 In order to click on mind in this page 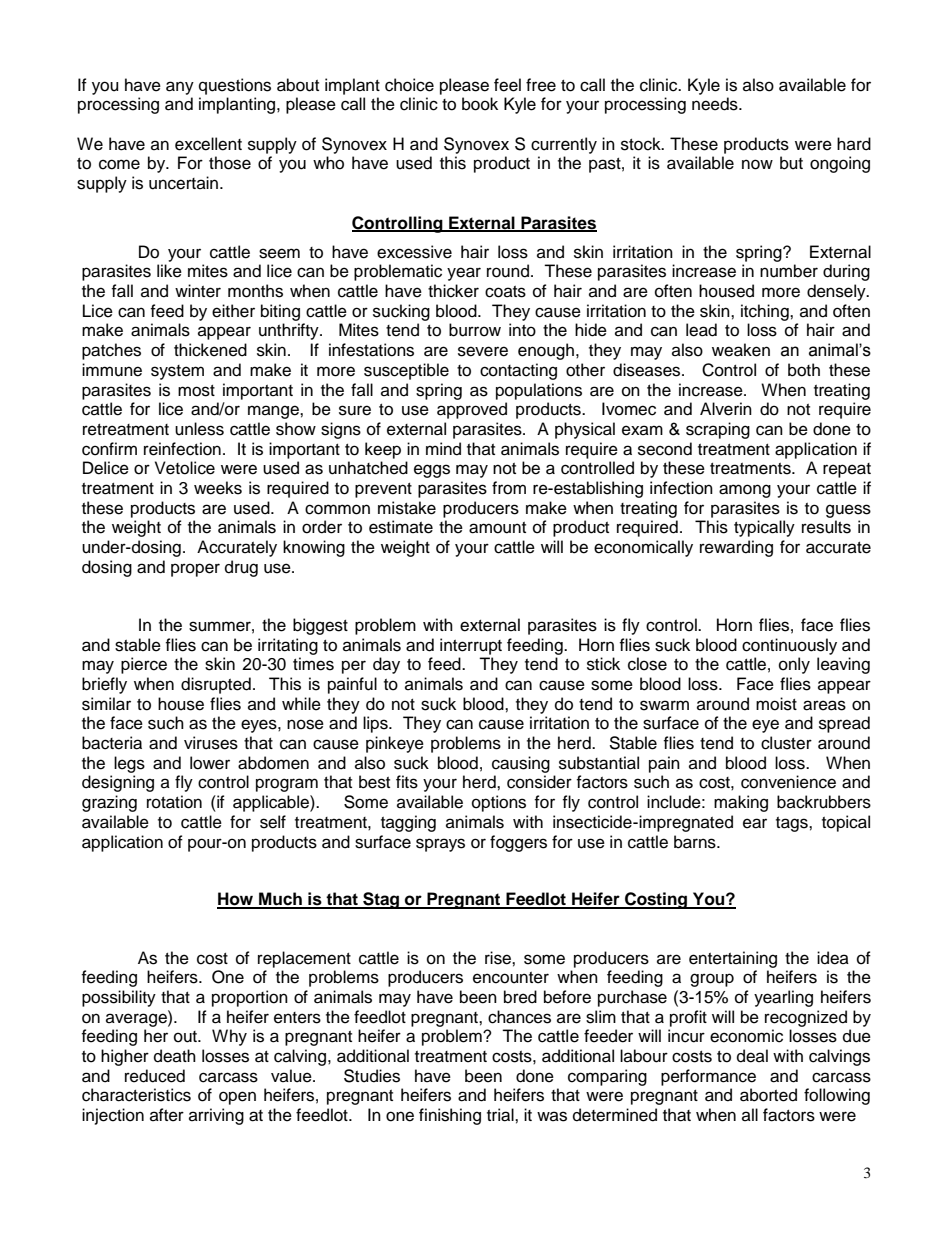, I will do `click(443, 449)`.
